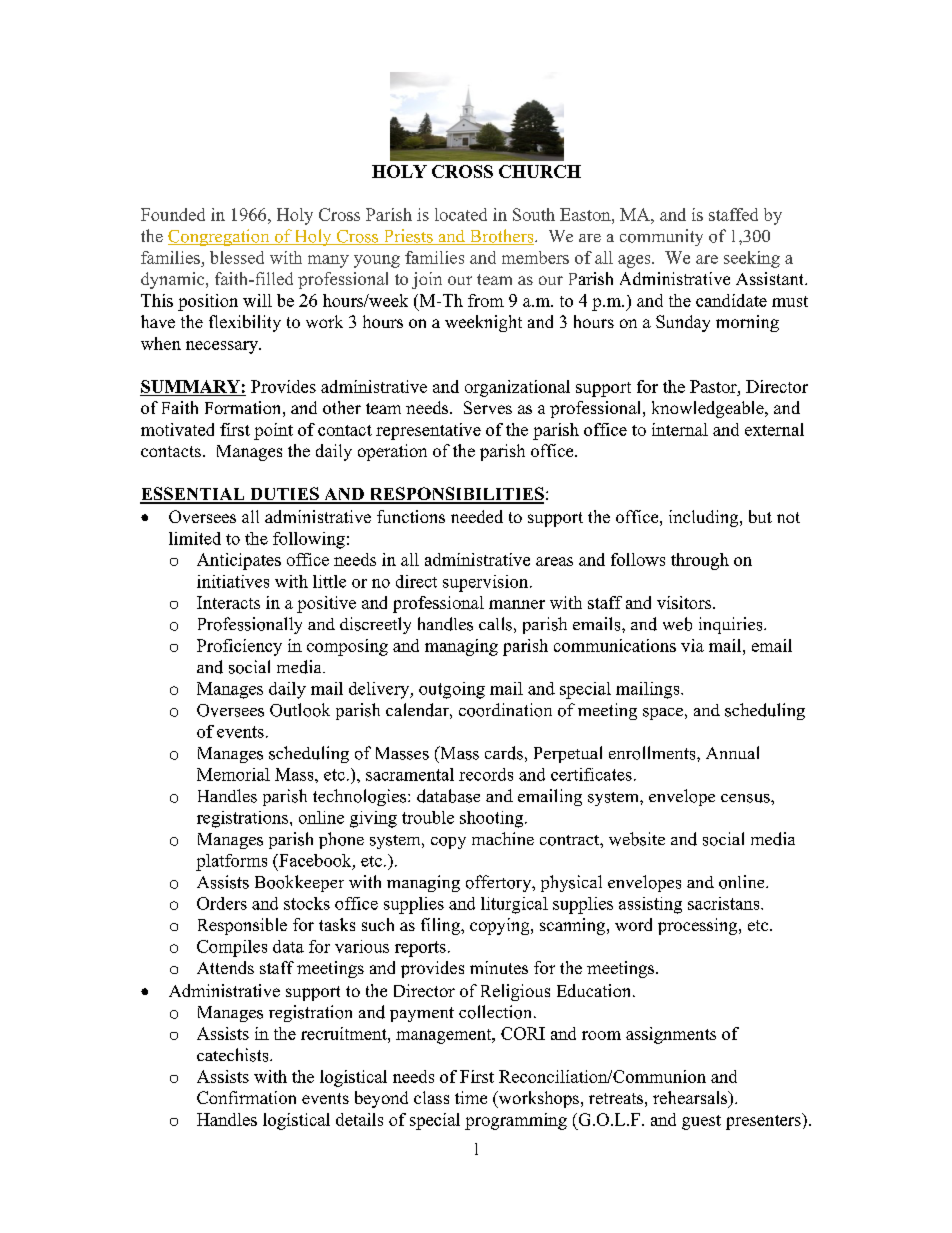 The width and height of the screenshot is (952, 1233). What do you see at coordinates (661, 237) in the screenshot?
I see `community` at bounding box center [661, 237].
